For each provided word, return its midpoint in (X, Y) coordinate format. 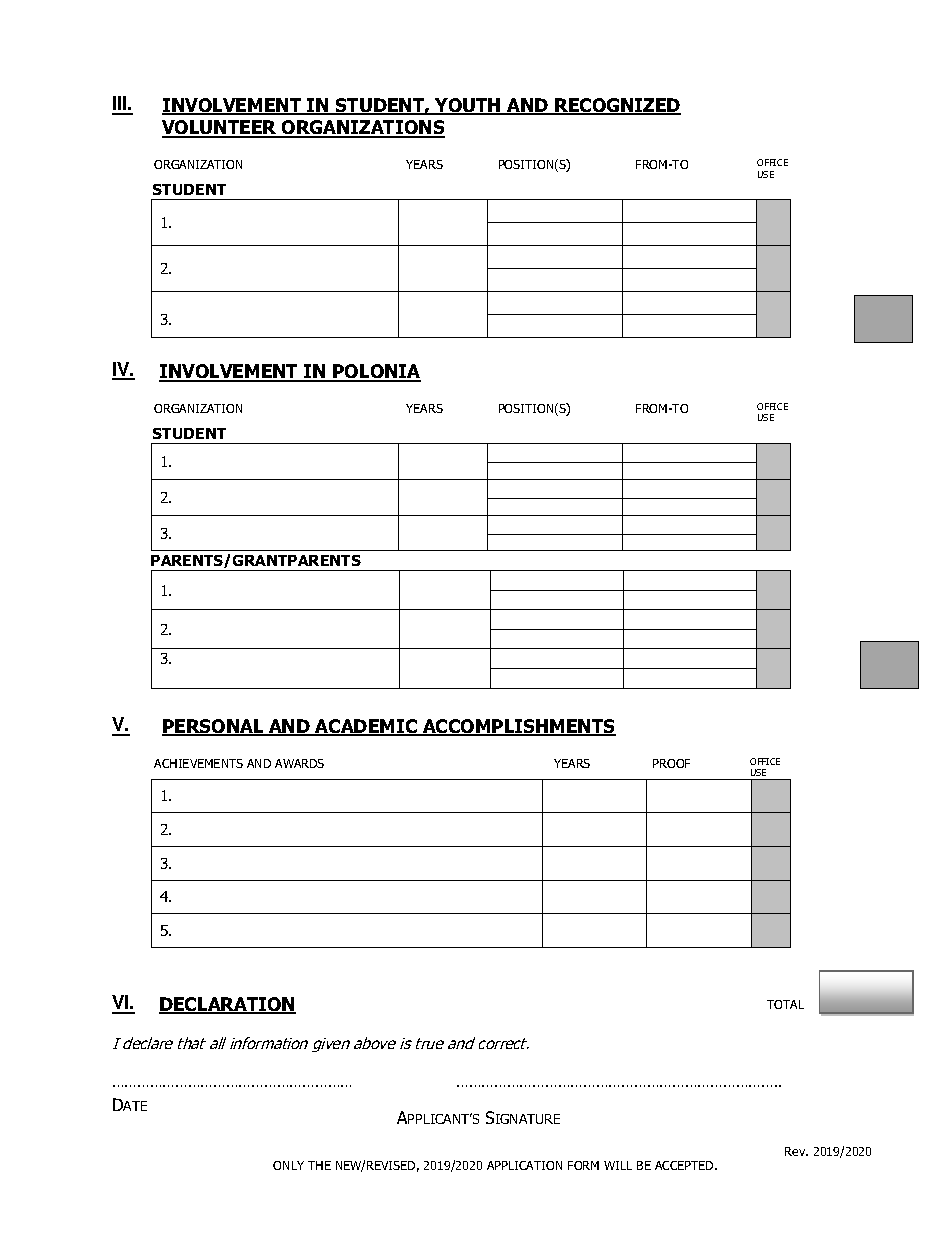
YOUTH (468, 106)
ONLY (288, 1165)
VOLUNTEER (220, 128)
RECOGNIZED (617, 106)
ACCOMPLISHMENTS (518, 727)
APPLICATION (524, 1165)
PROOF (671, 763)
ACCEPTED (685, 1165)
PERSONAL (214, 727)
